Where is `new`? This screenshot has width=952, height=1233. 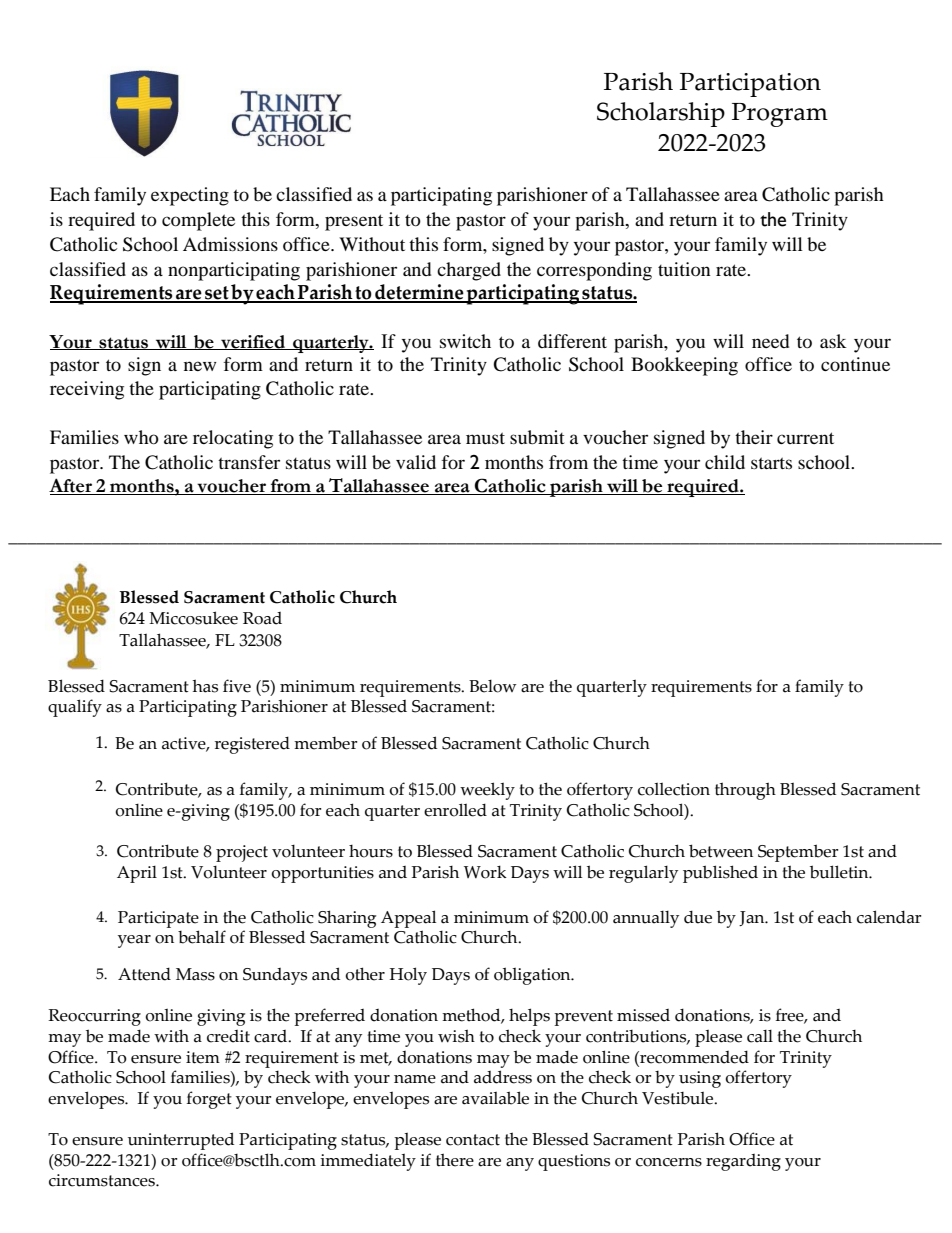 new is located at coordinates (200, 366).
